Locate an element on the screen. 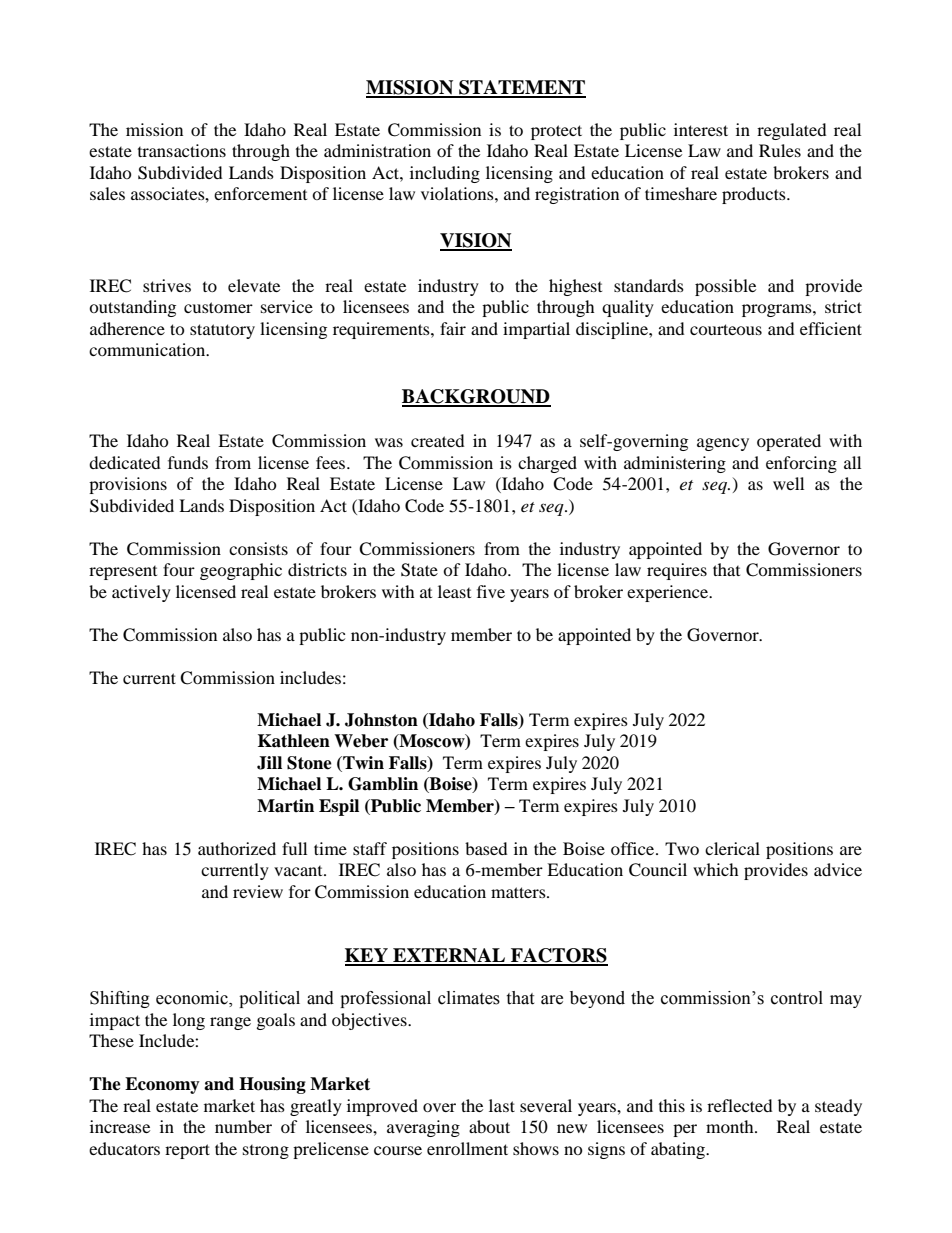 The image size is (952, 1233). transactions is located at coordinates (182, 150).
